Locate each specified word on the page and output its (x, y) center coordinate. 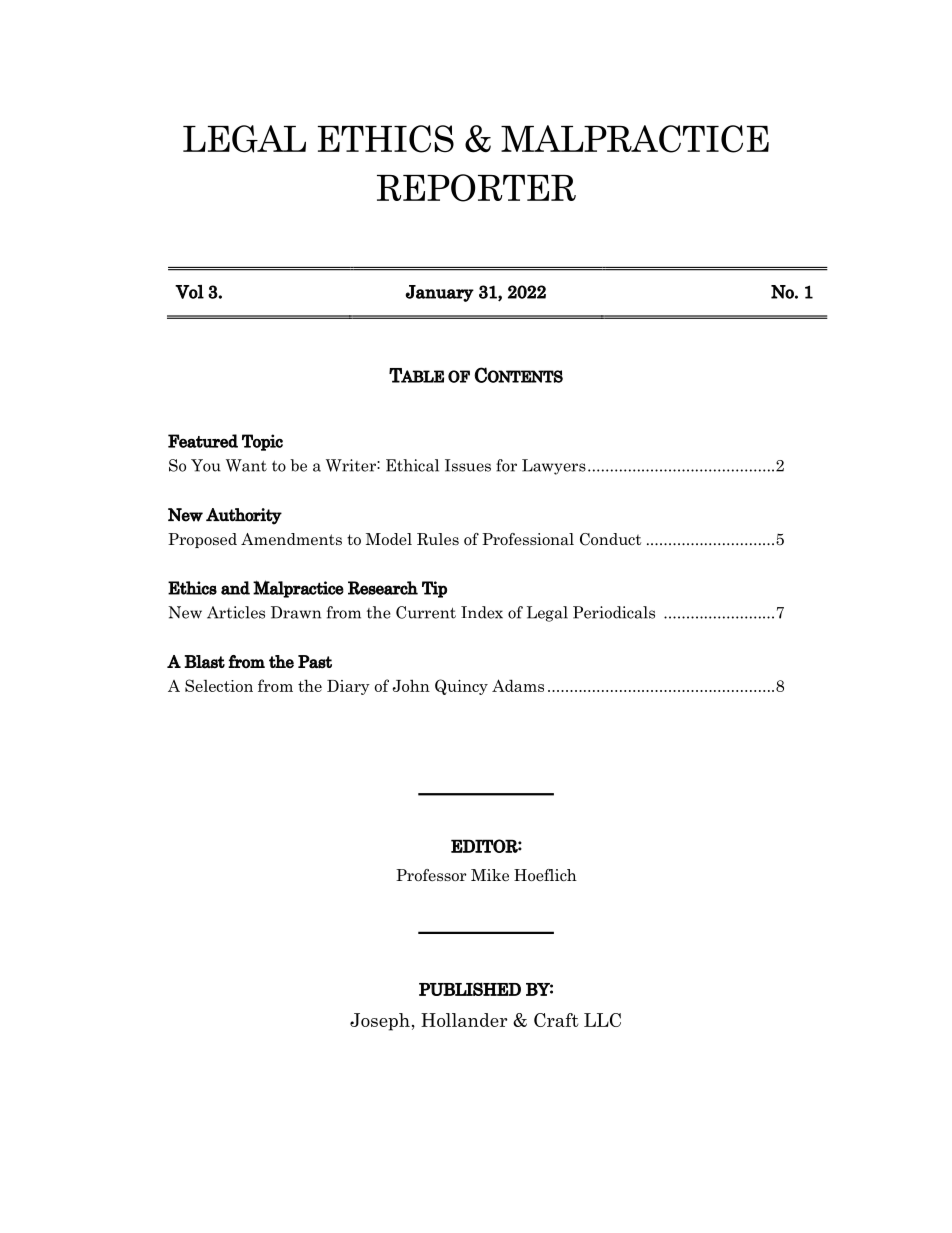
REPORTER (476, 188)
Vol (189, 292)
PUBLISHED (470, 989)
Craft (556, 1020)
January (440, 293)
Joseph (380, 1022)
